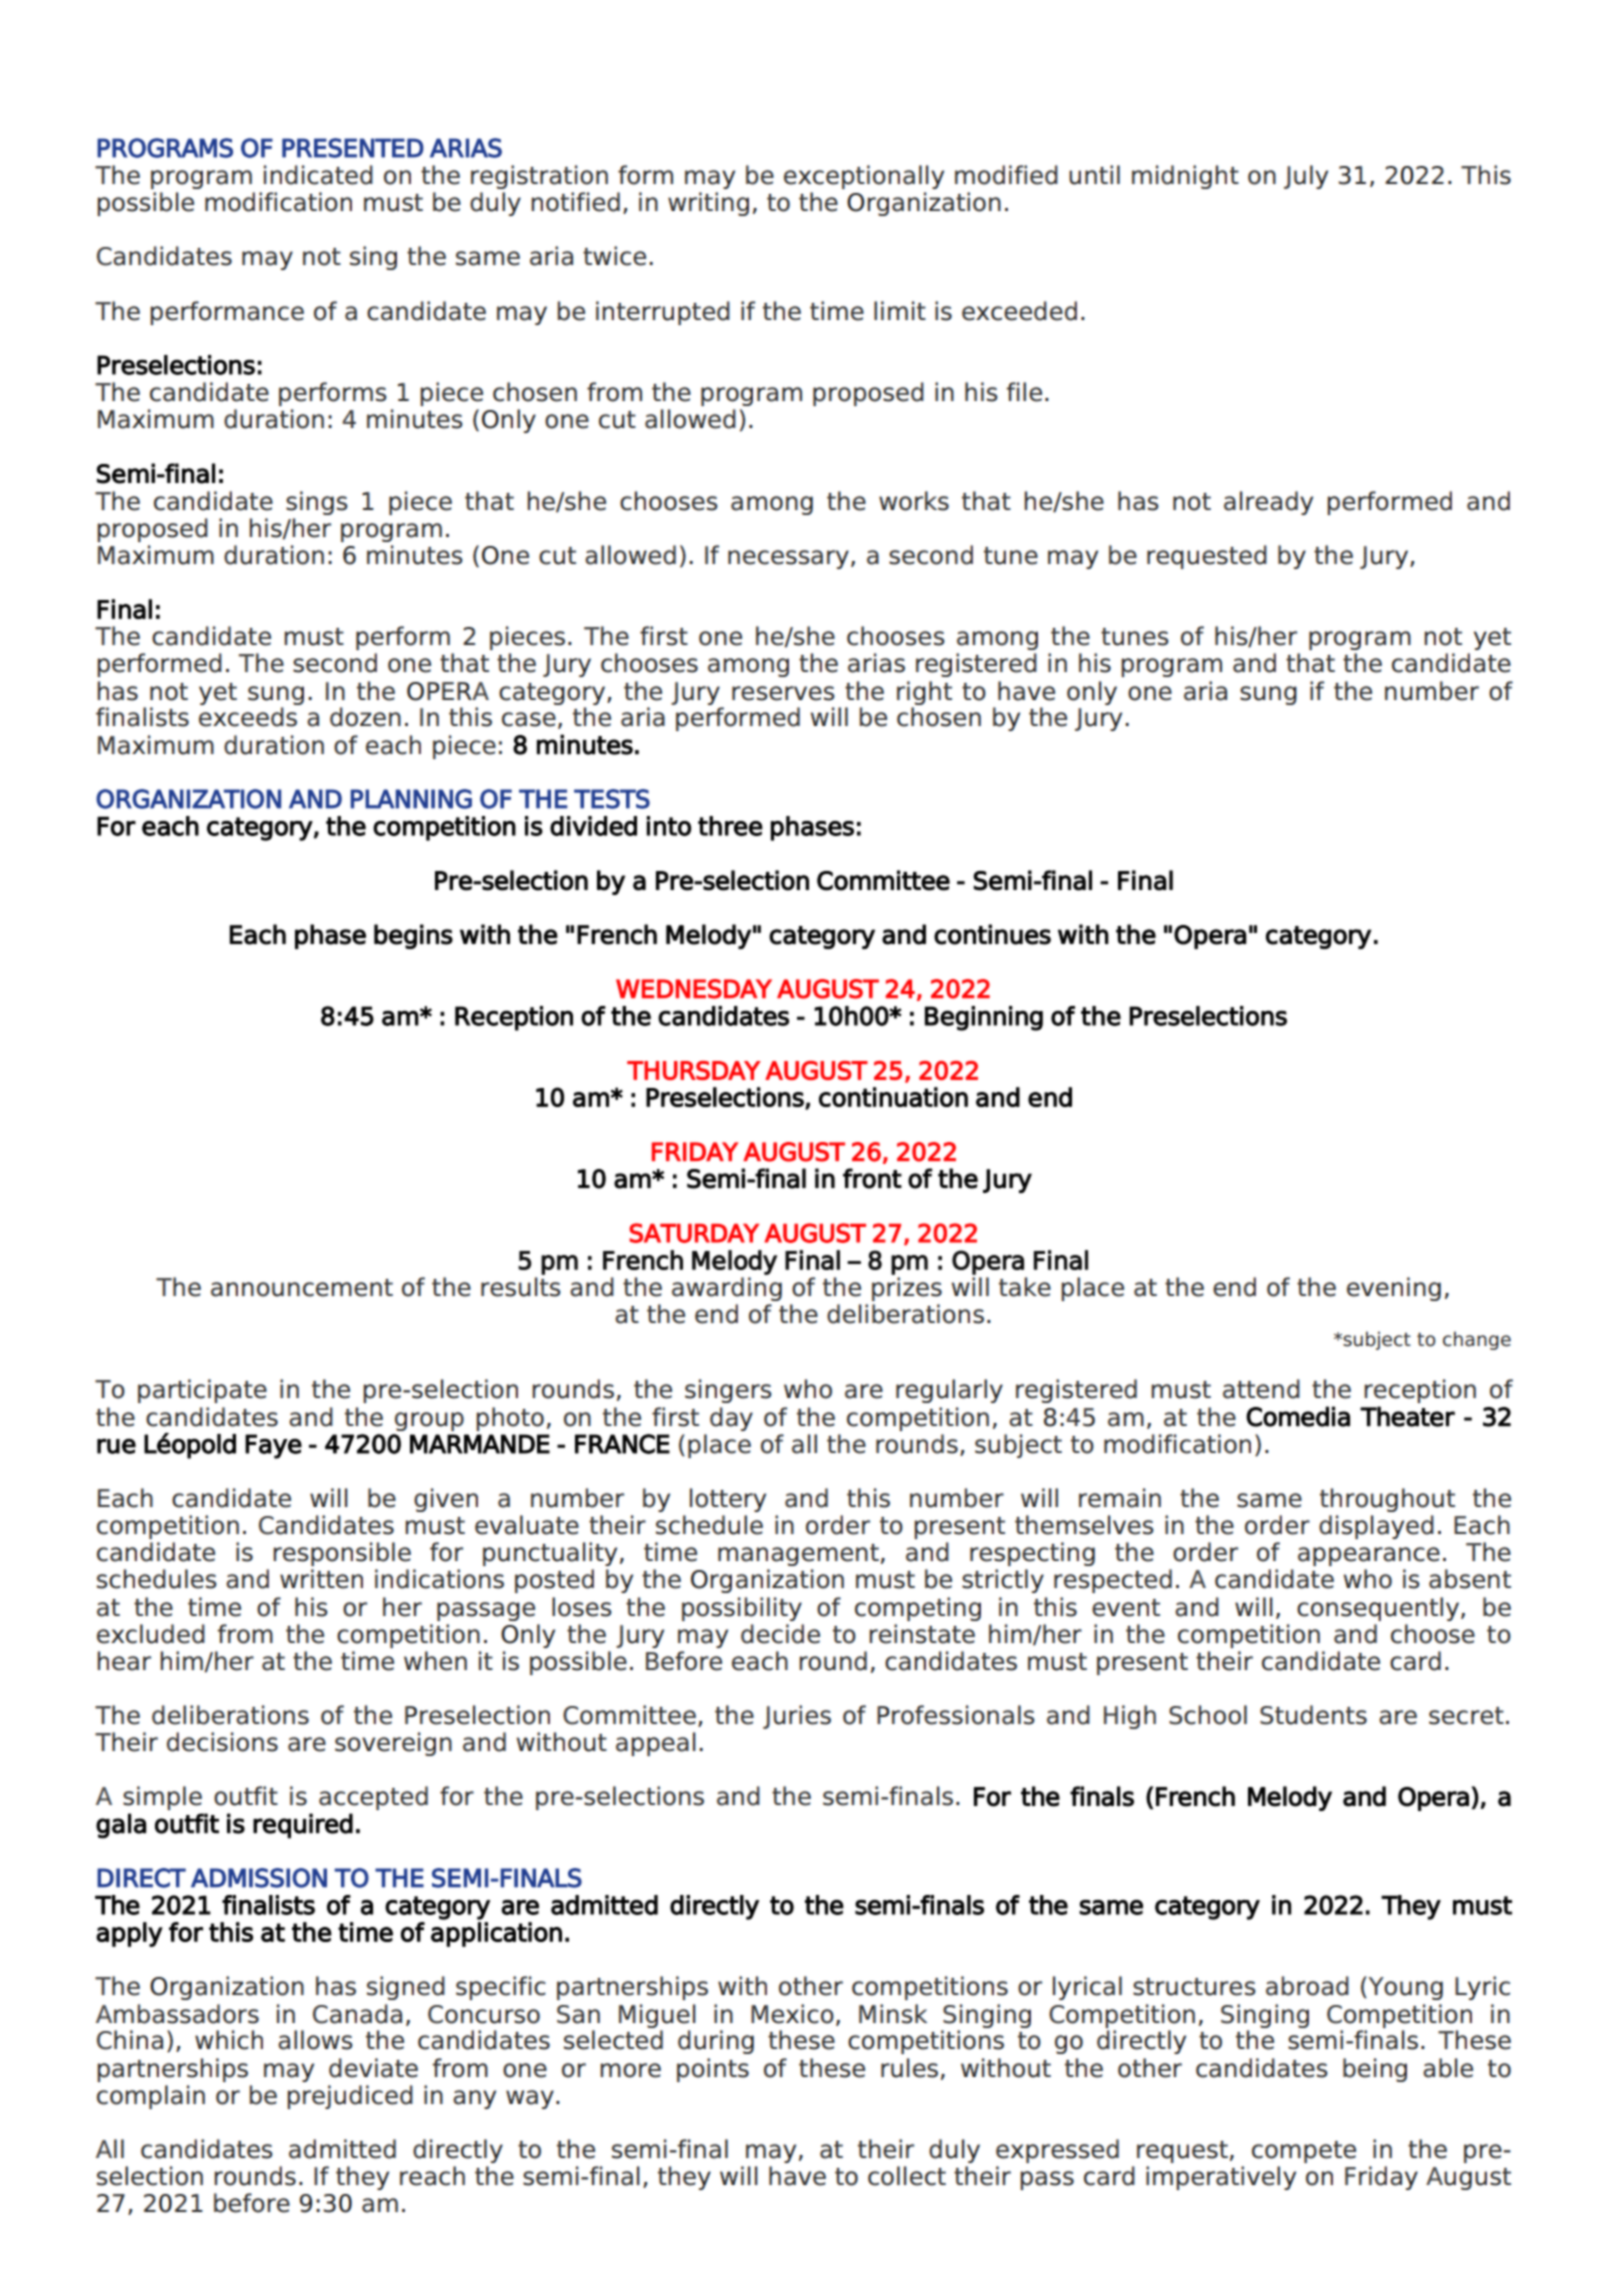  What do you see at coordinates (708, 204) in the page?
I see `writing` at bounding box center [708, 204].
